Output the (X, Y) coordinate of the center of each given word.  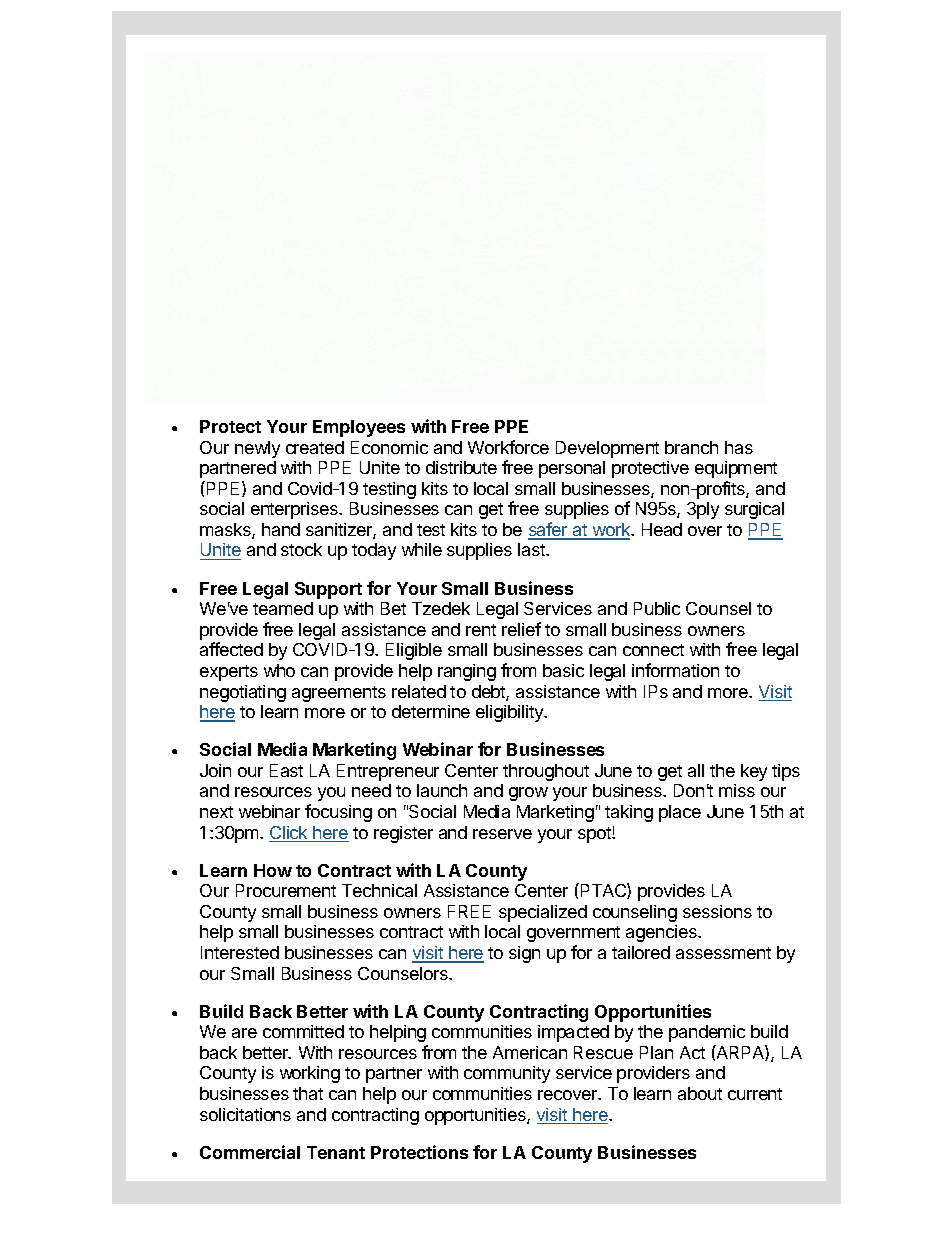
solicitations (245, 1114)
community (507, 1074)
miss (737, 790)
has (739, 447)
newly (257, 449)
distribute (461, 467)
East (286, 770)
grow (528, 794)
